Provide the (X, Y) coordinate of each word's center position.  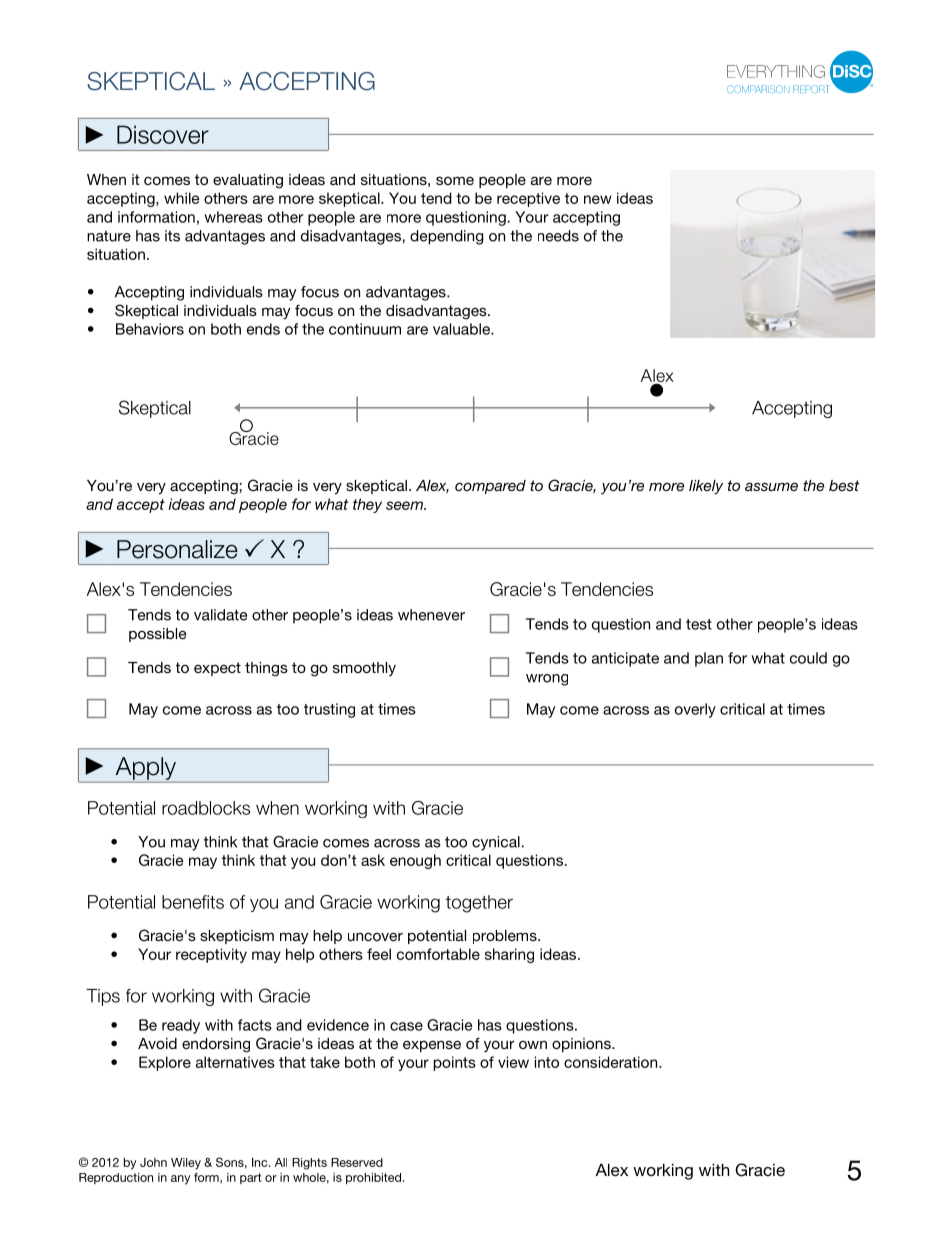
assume (771, 486)
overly (695, 710)
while (181, 198)
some (455, 180)
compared (490, 487)
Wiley (186, 1164)
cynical (497, 843)
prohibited (373, 1179)
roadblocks (206, 808)
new (598, 199)
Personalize (177, 549)
